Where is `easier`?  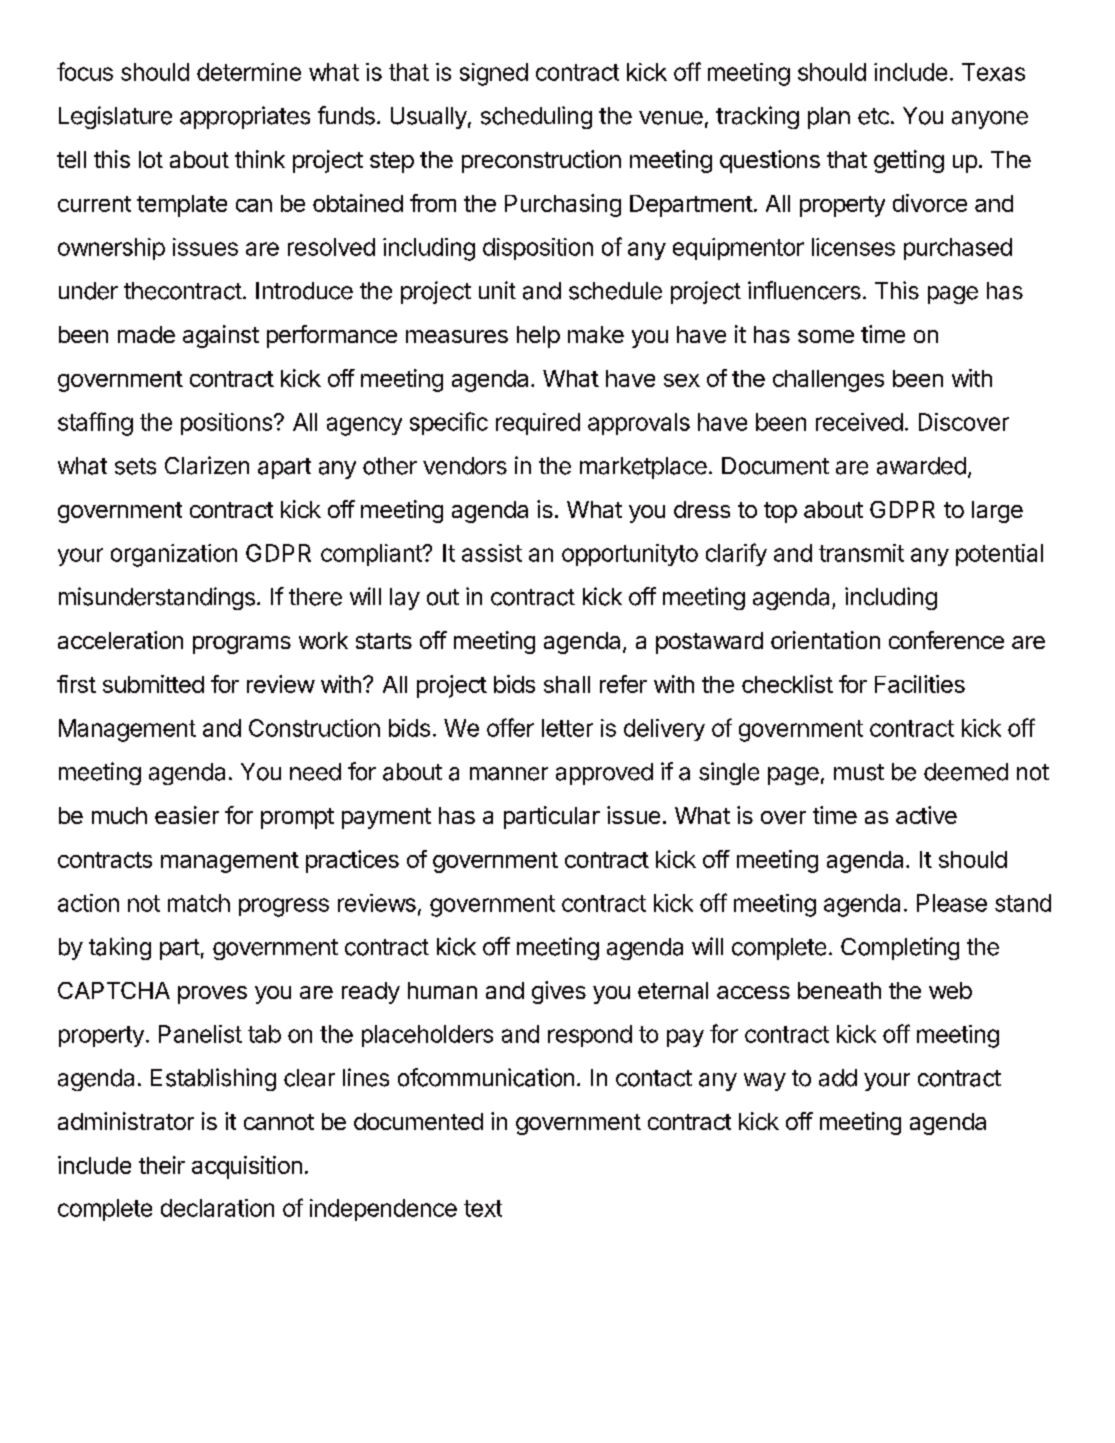
easier is located at coordinates (187, 815).
